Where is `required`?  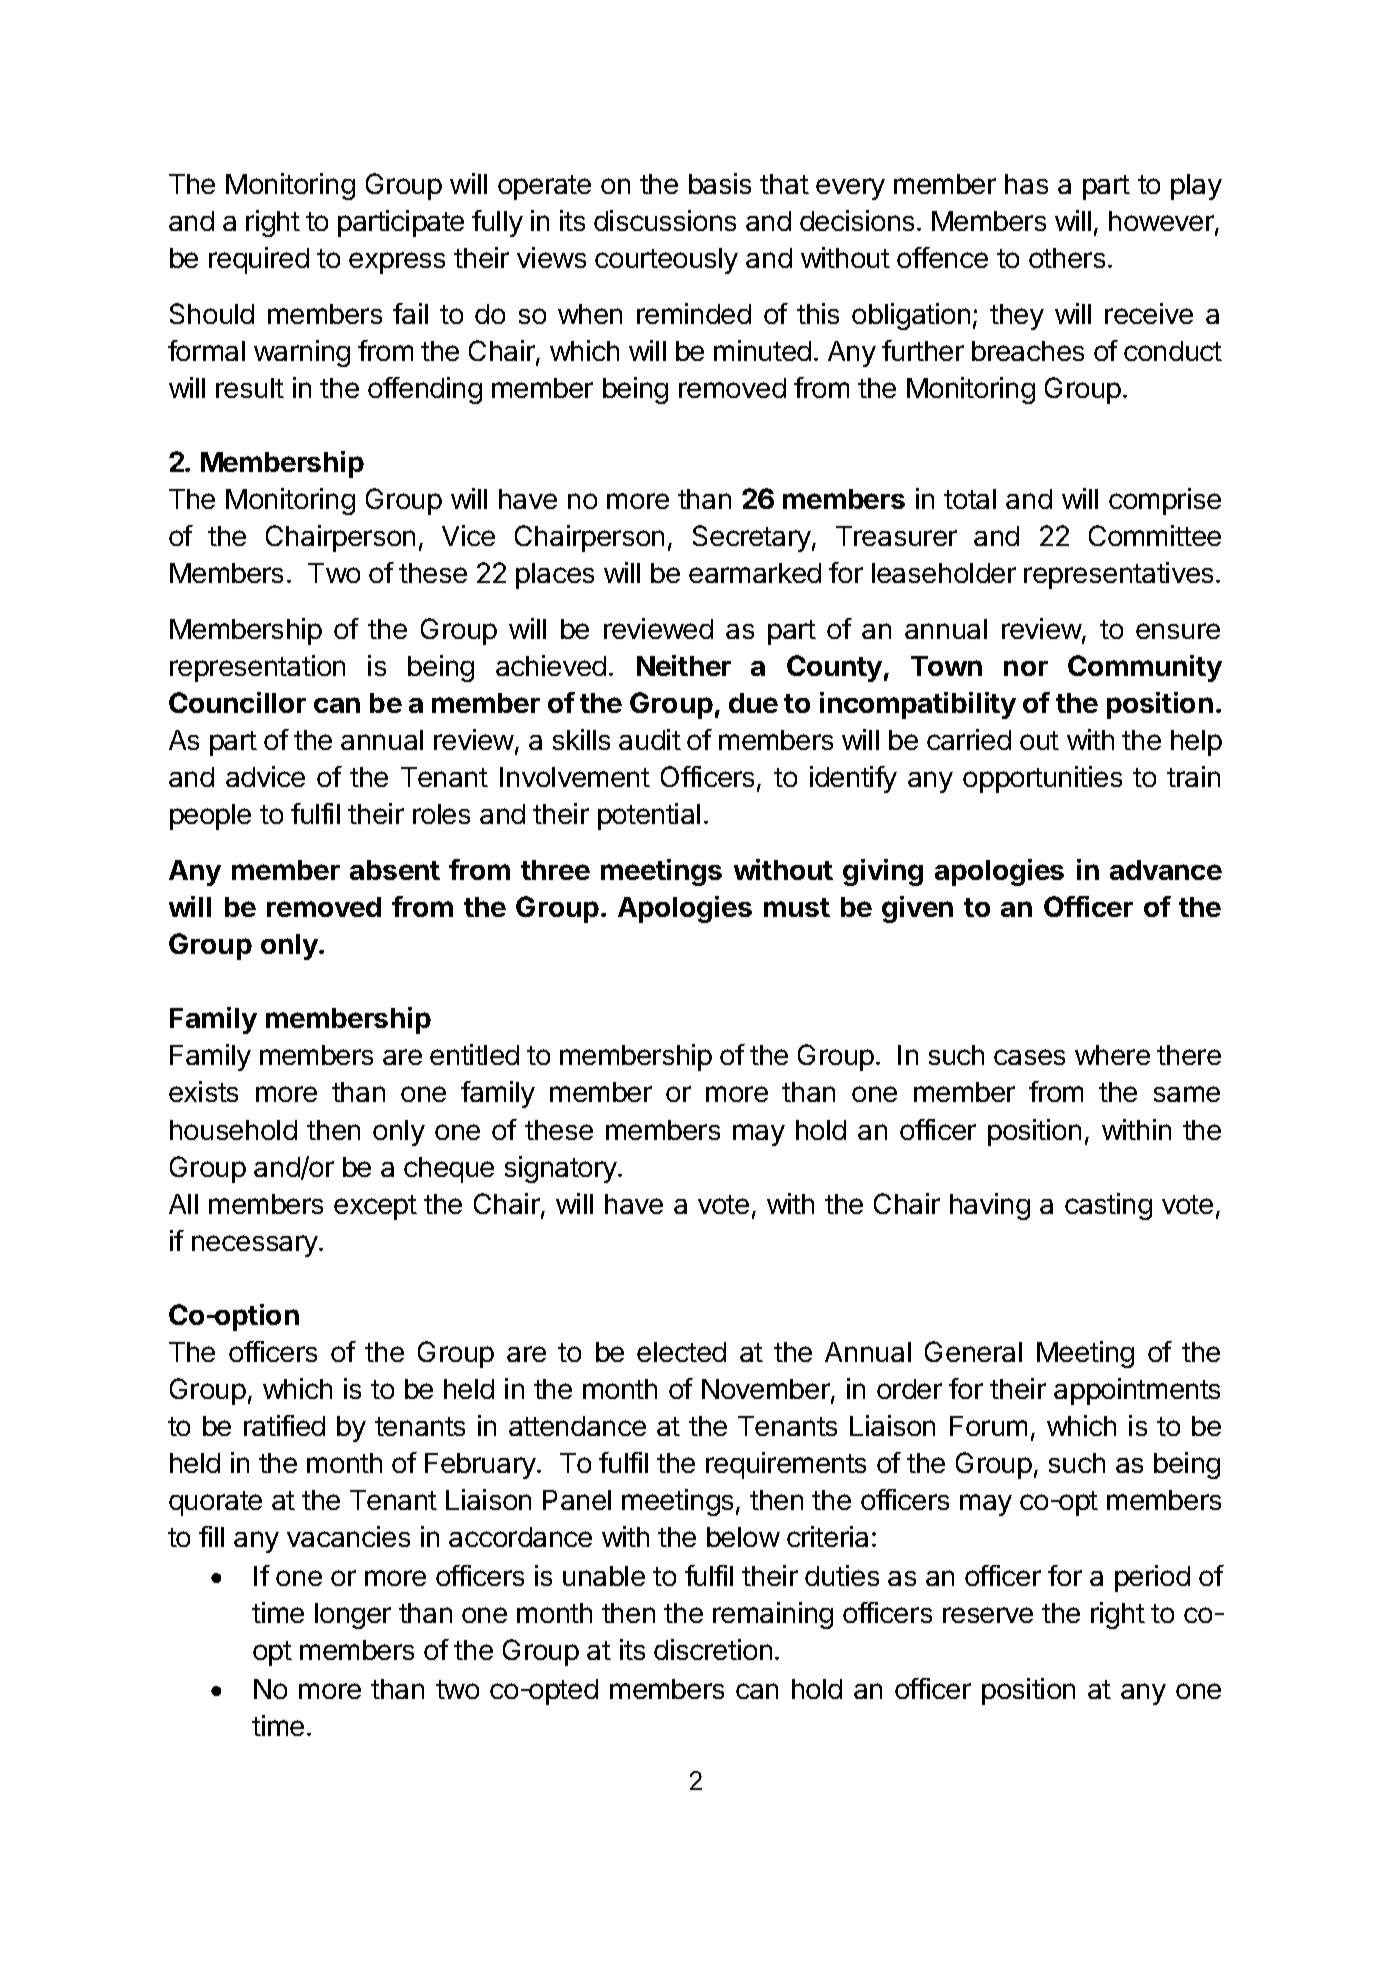
required is located at coordinates (259, 260).
